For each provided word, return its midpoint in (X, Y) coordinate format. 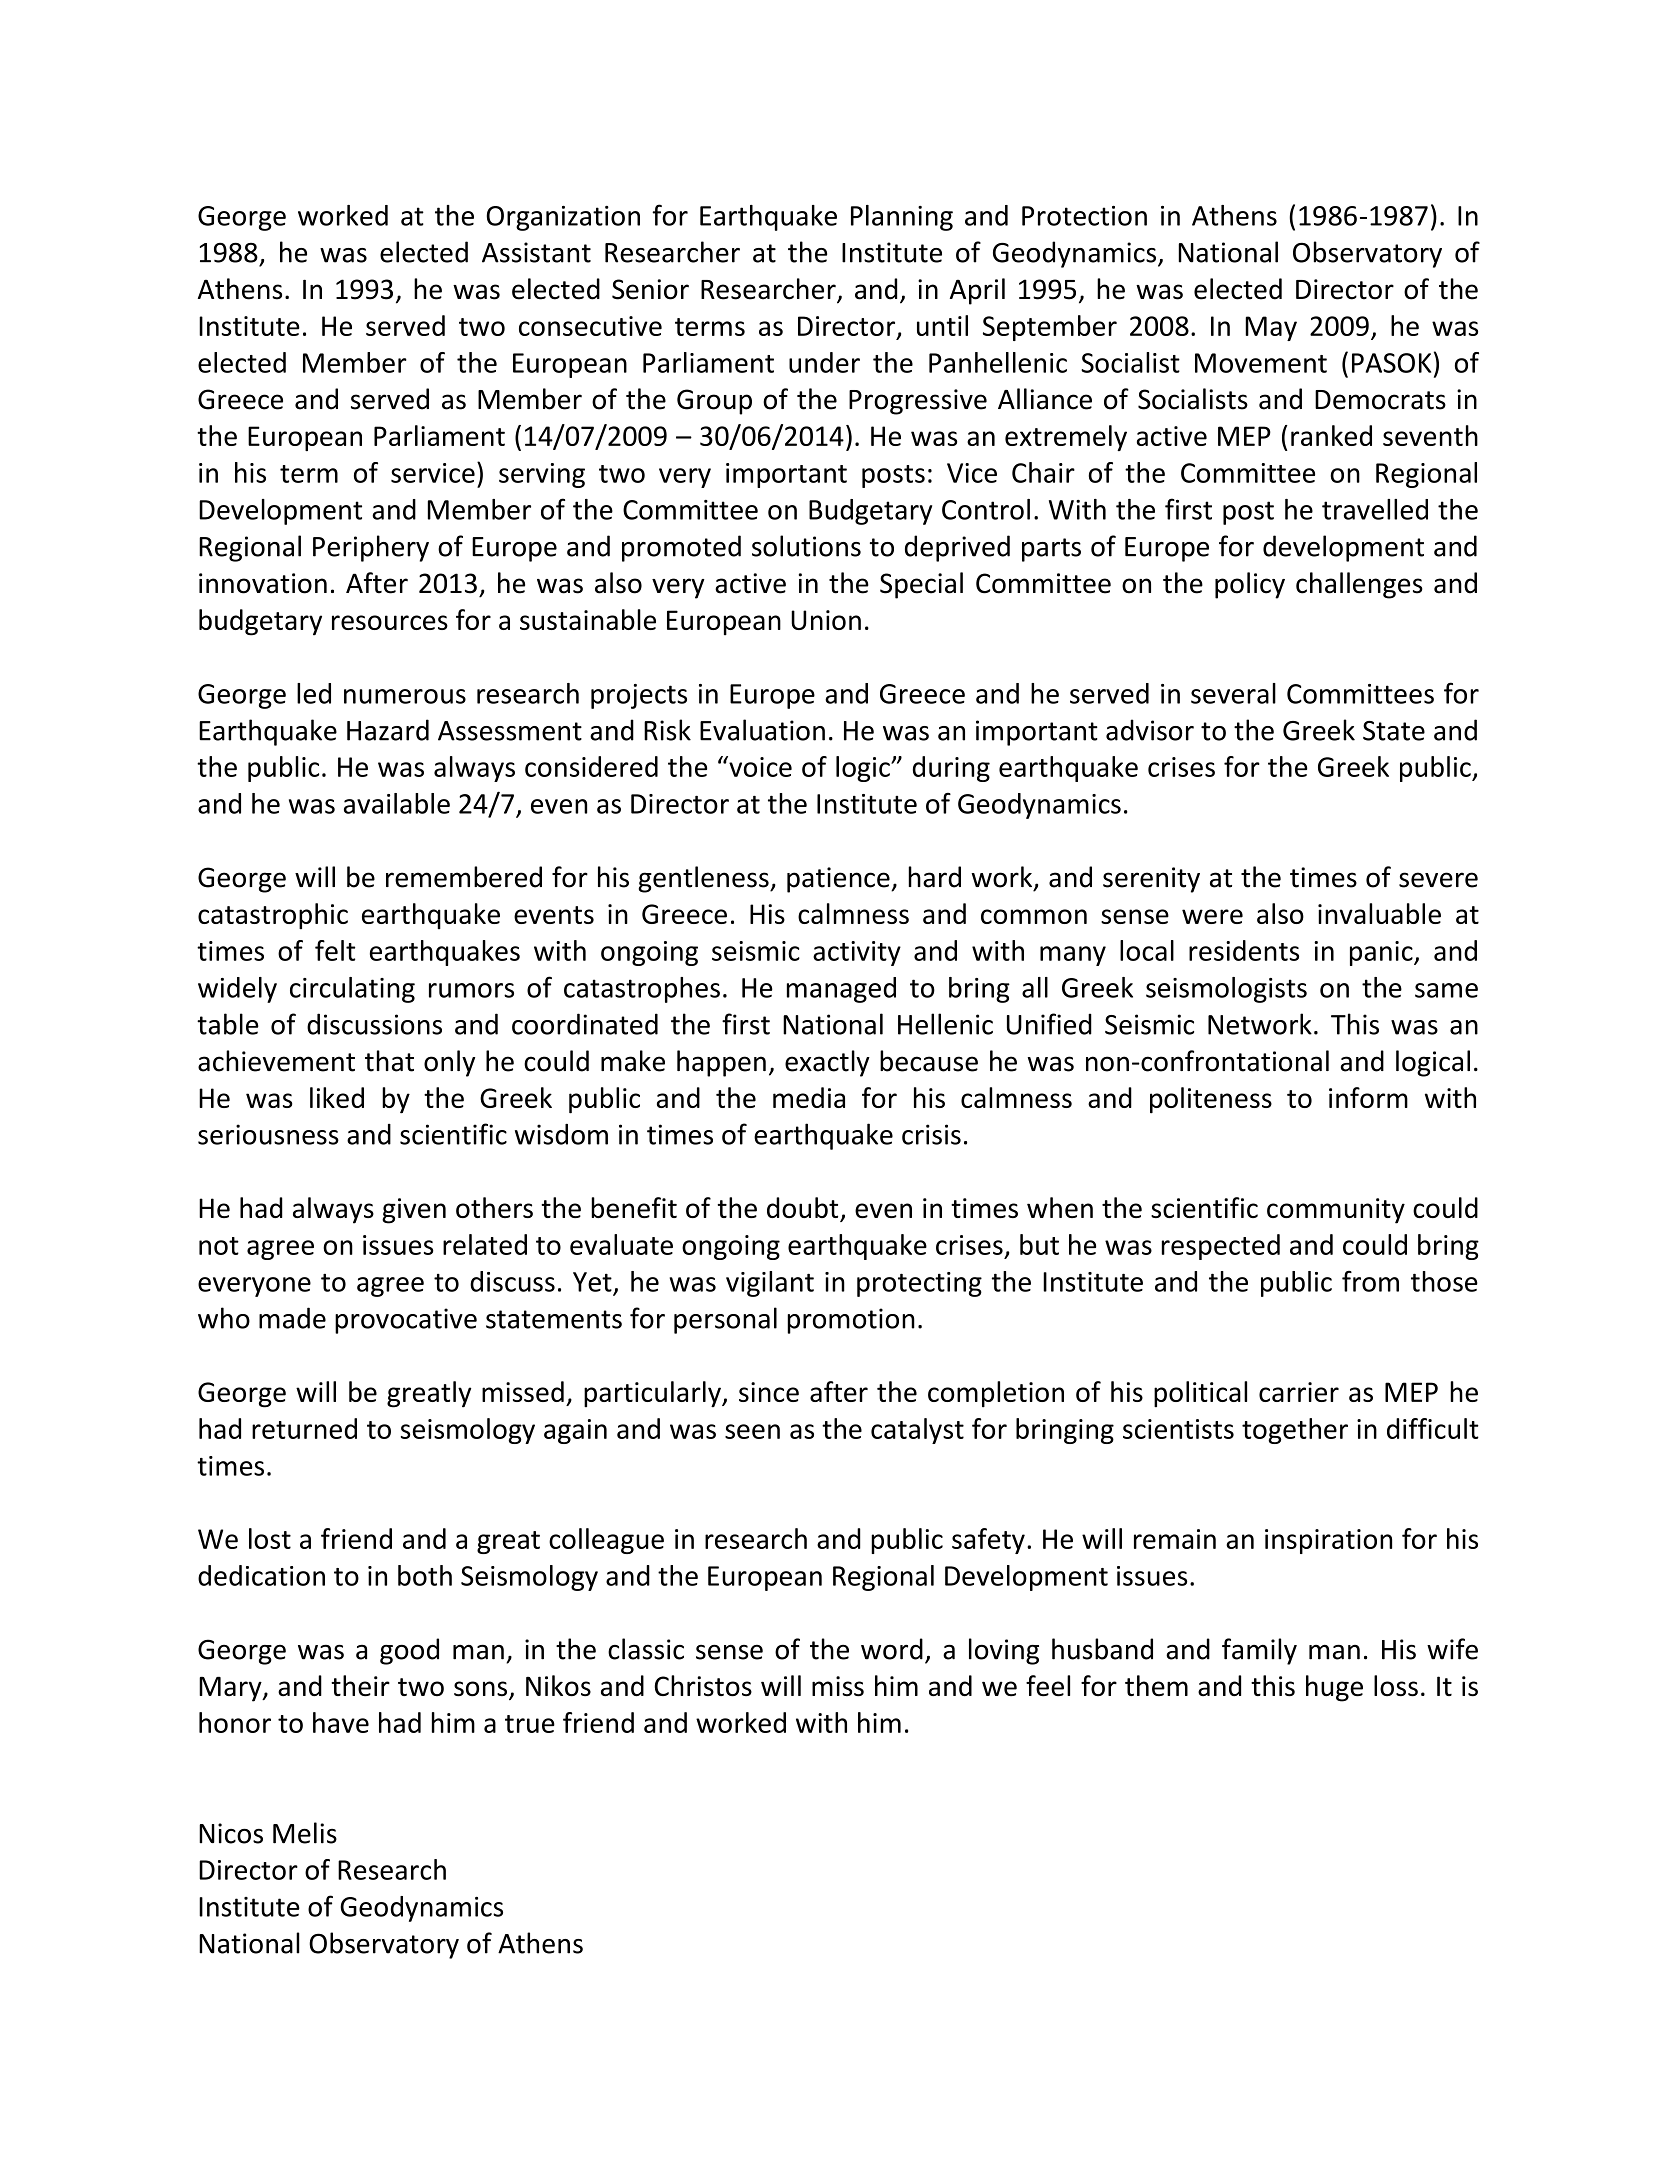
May (1271, 328)
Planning (902, 218)
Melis (305, 1833)
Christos (703, 1685)
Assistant (536, 252)
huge (1334, 1688)
